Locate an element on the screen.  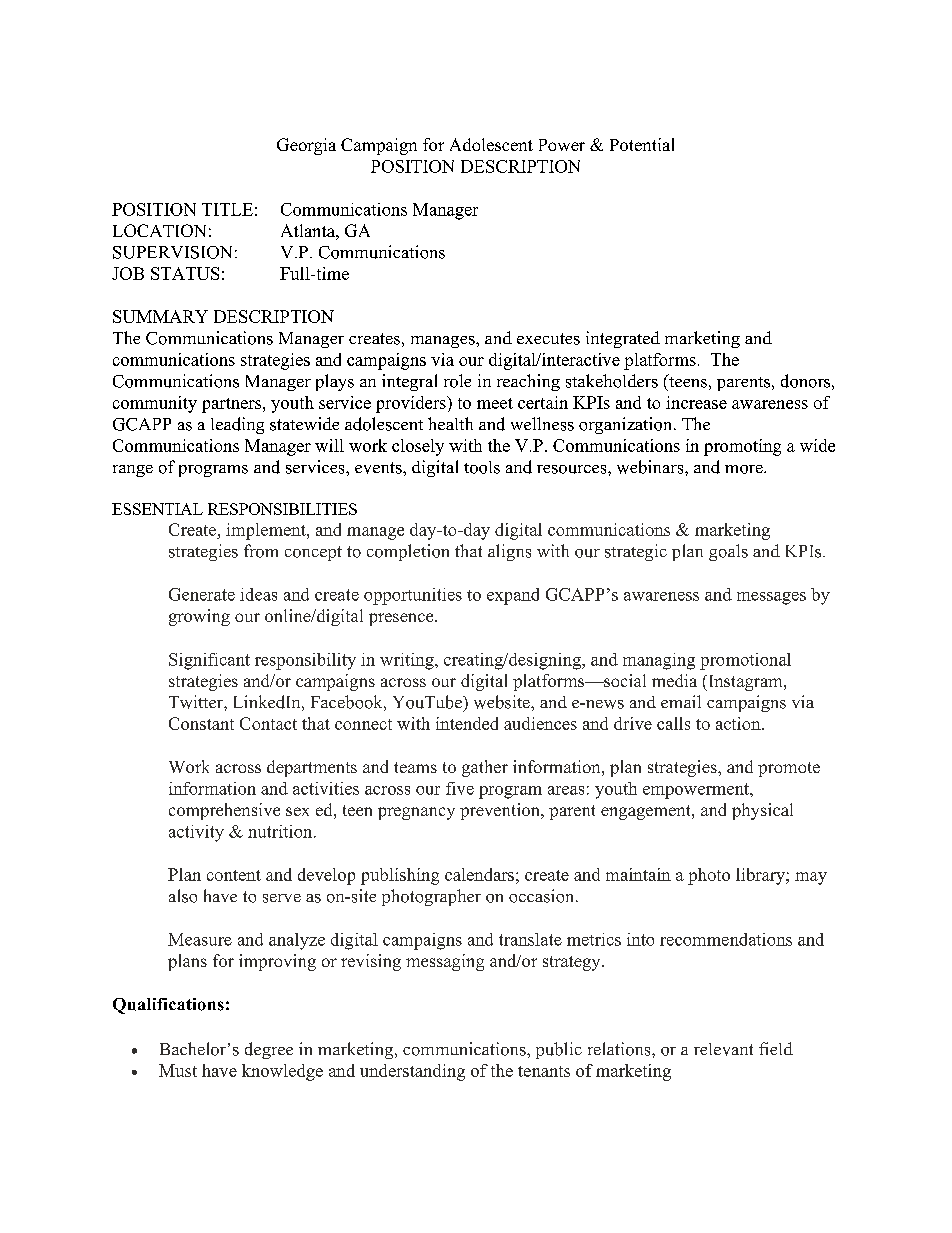
more is located at coordinates (745, 469).
